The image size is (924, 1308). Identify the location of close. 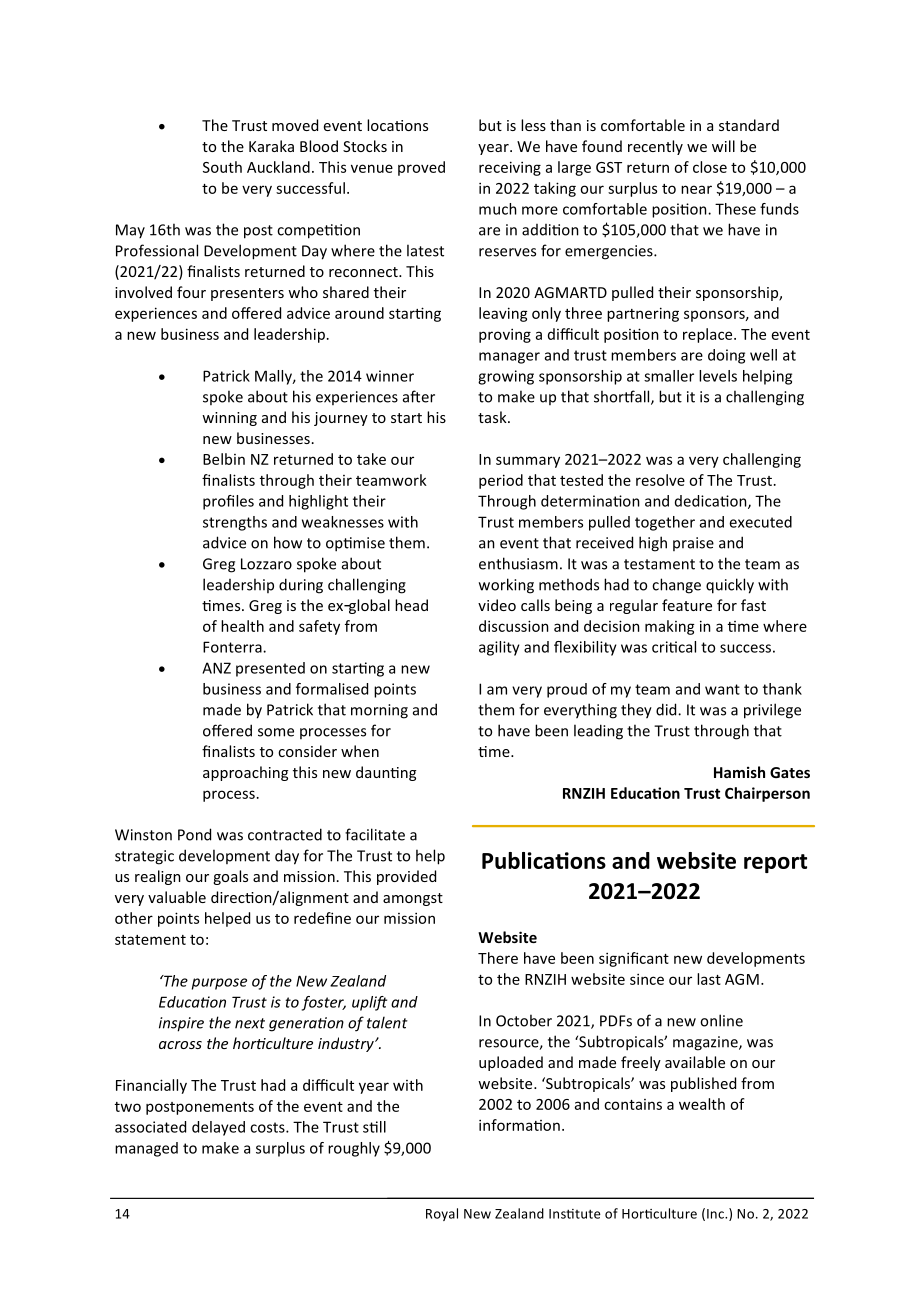
(710, 167).
